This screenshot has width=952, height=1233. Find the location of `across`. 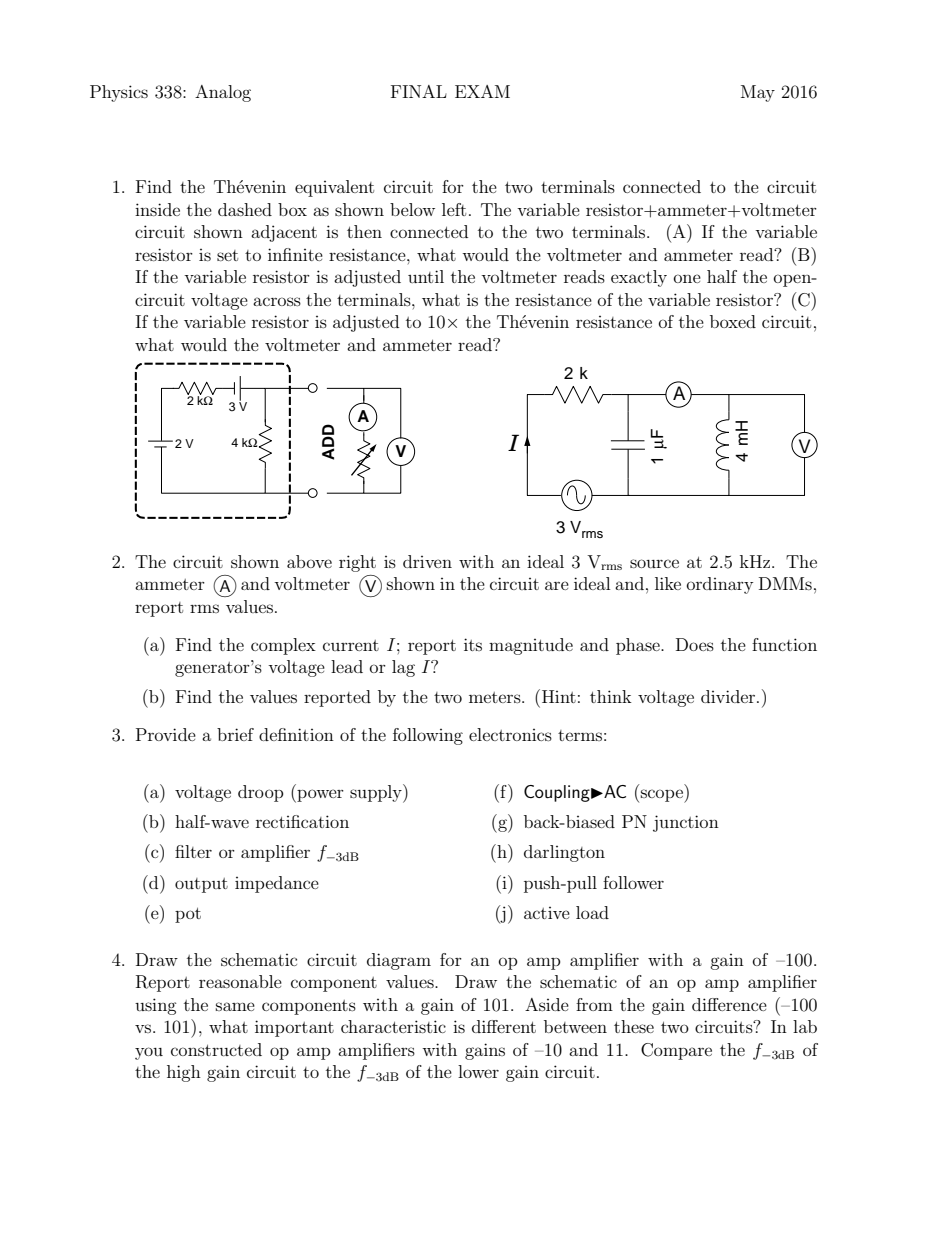

across is located at coordinates (277, 301).
